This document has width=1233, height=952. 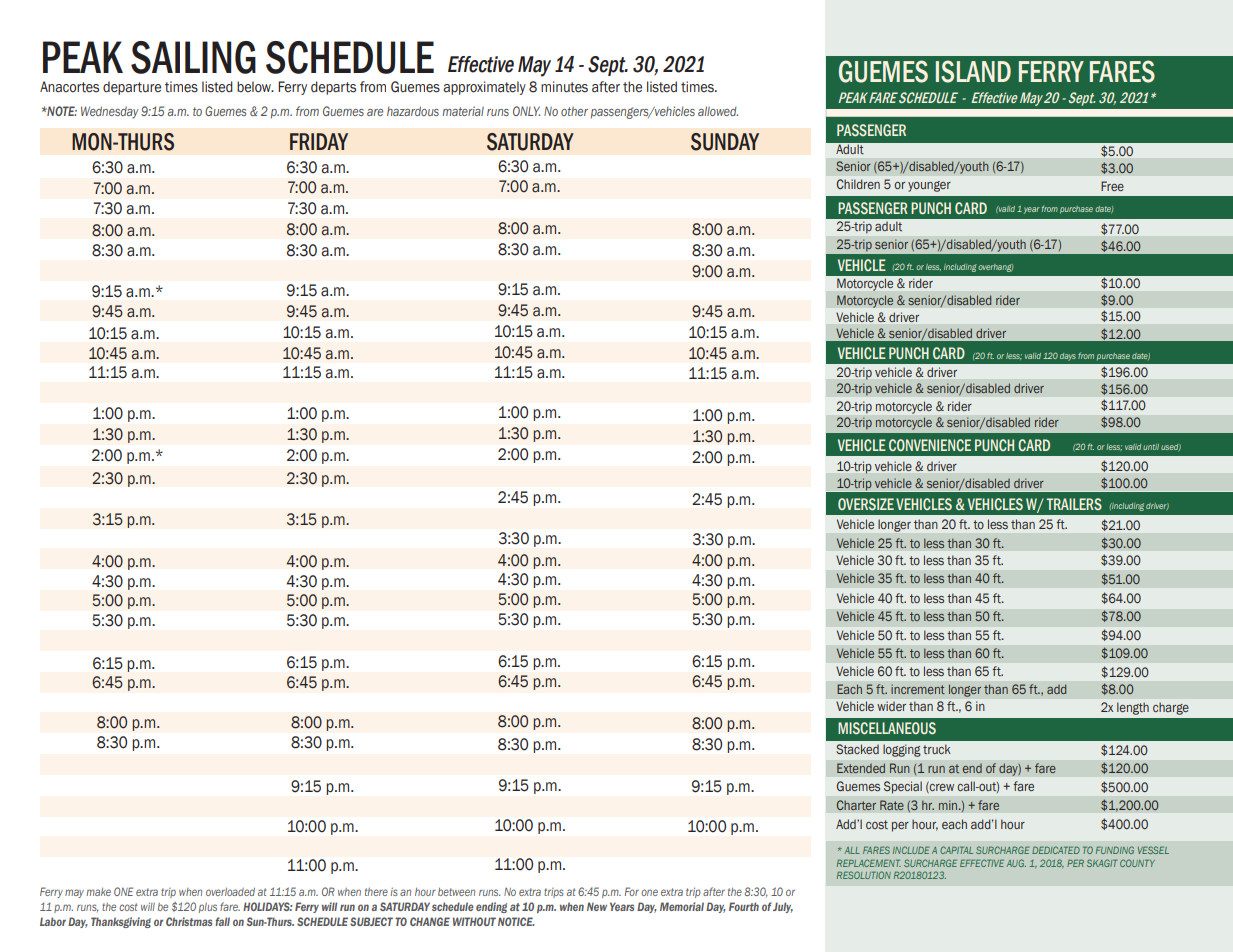 What do you see at coordinates (858, 184) in the document?
I see `Children` at bounding box center [858, 184].
